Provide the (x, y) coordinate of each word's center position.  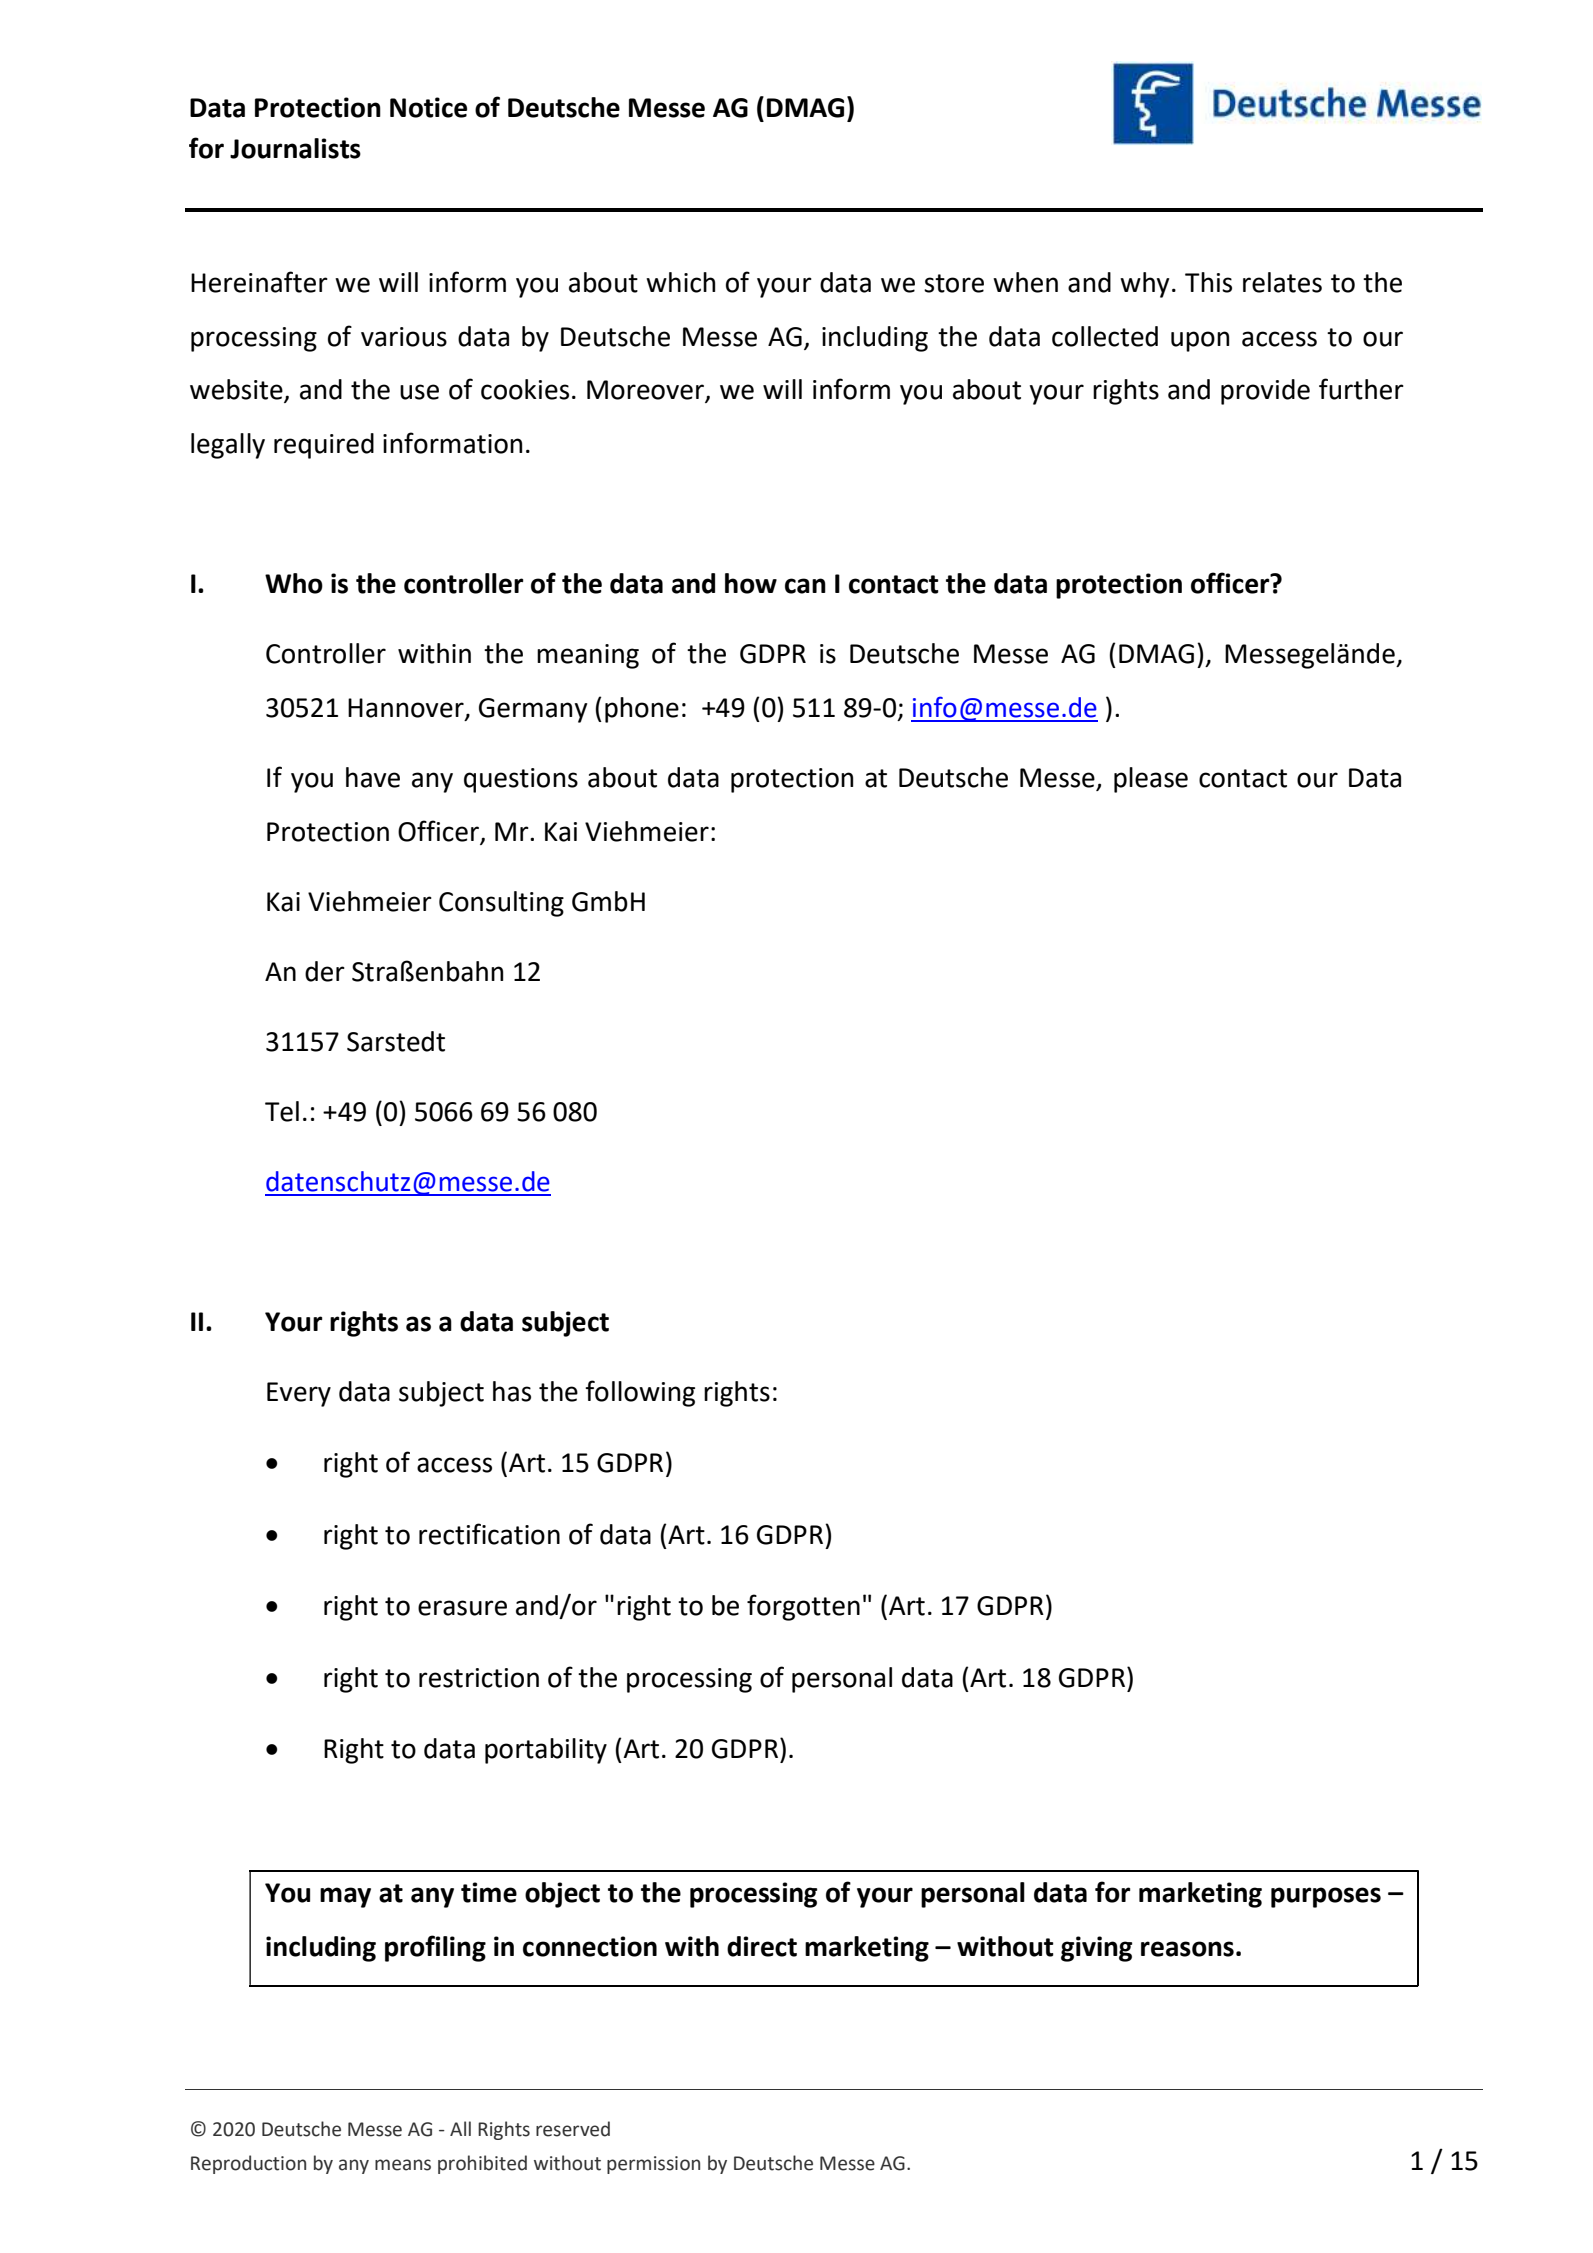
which (680, 282)
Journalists (295, 148)
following (640, 1393)
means (403, 2165)
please (1151, 780)
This (1208, 282)
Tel (282, 1111)
